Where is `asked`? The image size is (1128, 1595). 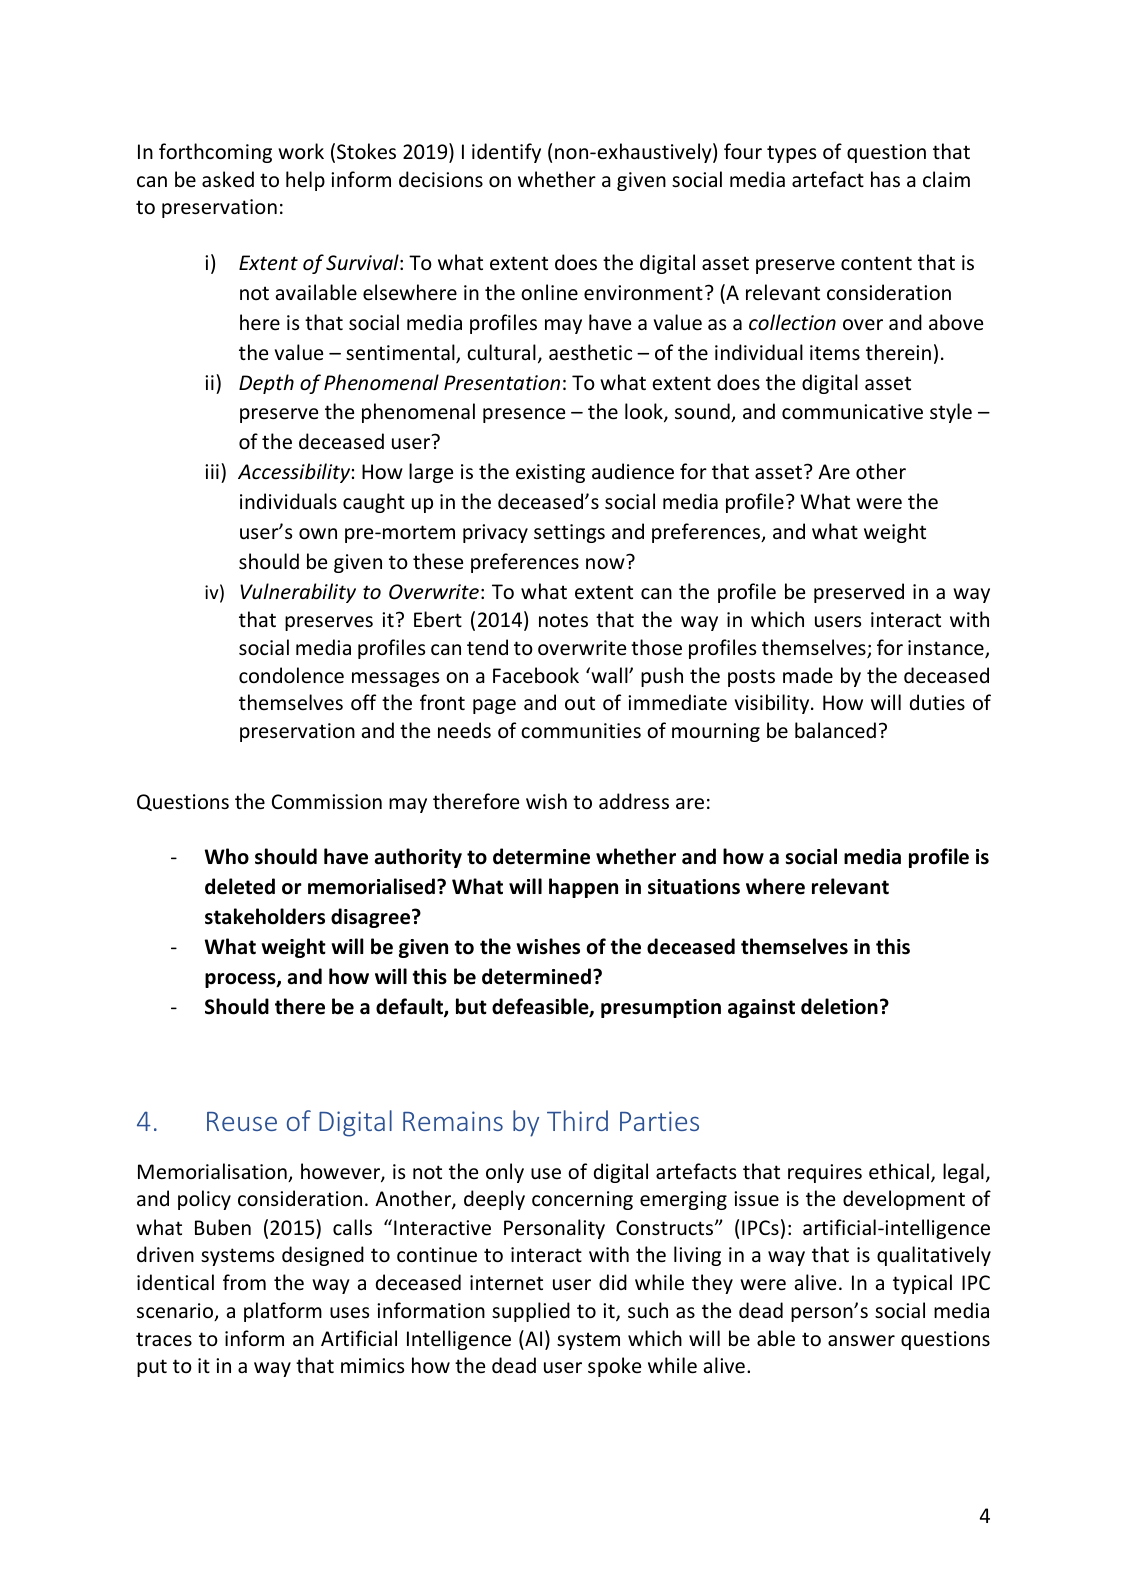 asked is located at coordinates (228, 179).
